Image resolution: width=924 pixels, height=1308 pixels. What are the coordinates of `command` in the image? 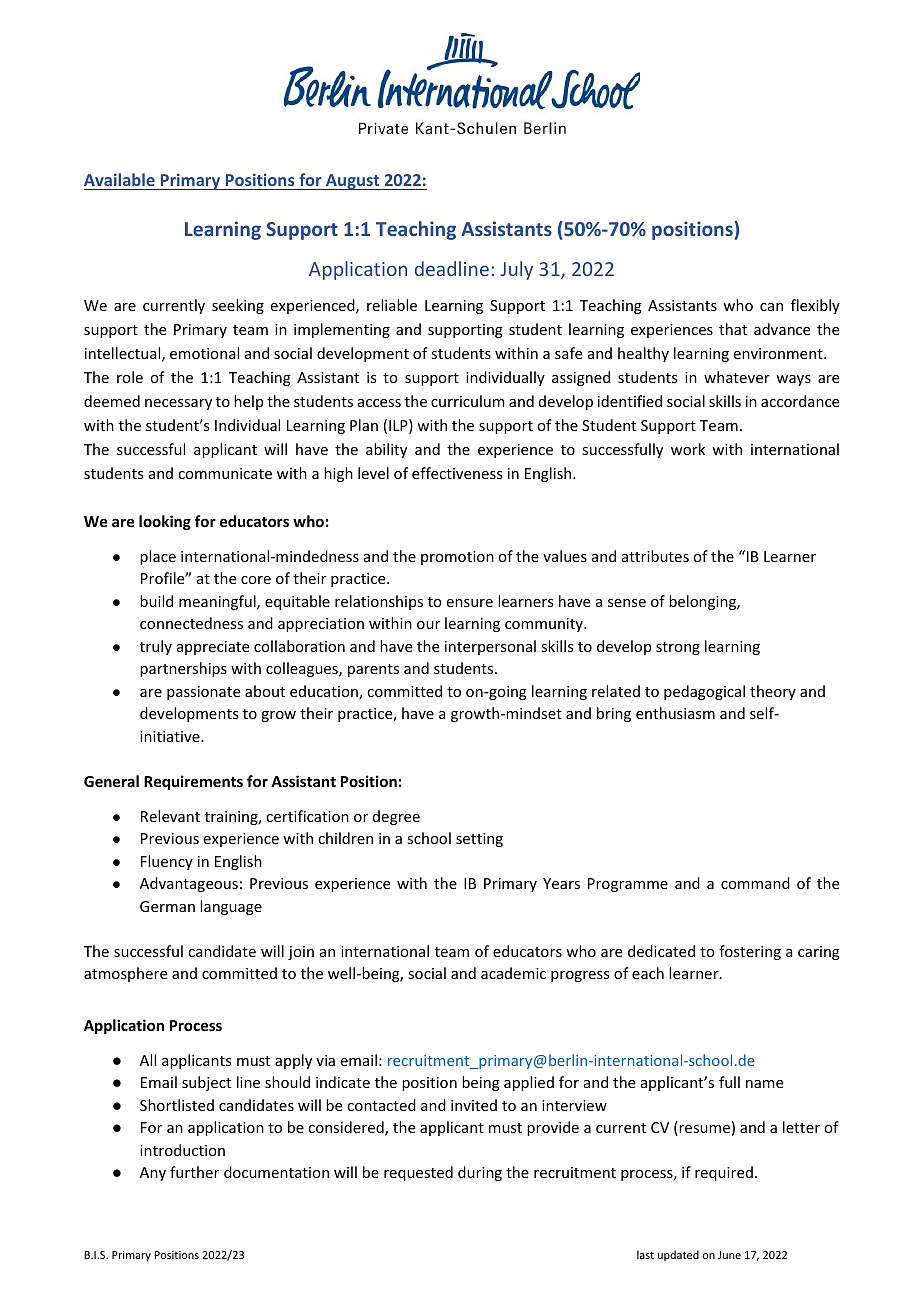 It's located at (755, 883).
